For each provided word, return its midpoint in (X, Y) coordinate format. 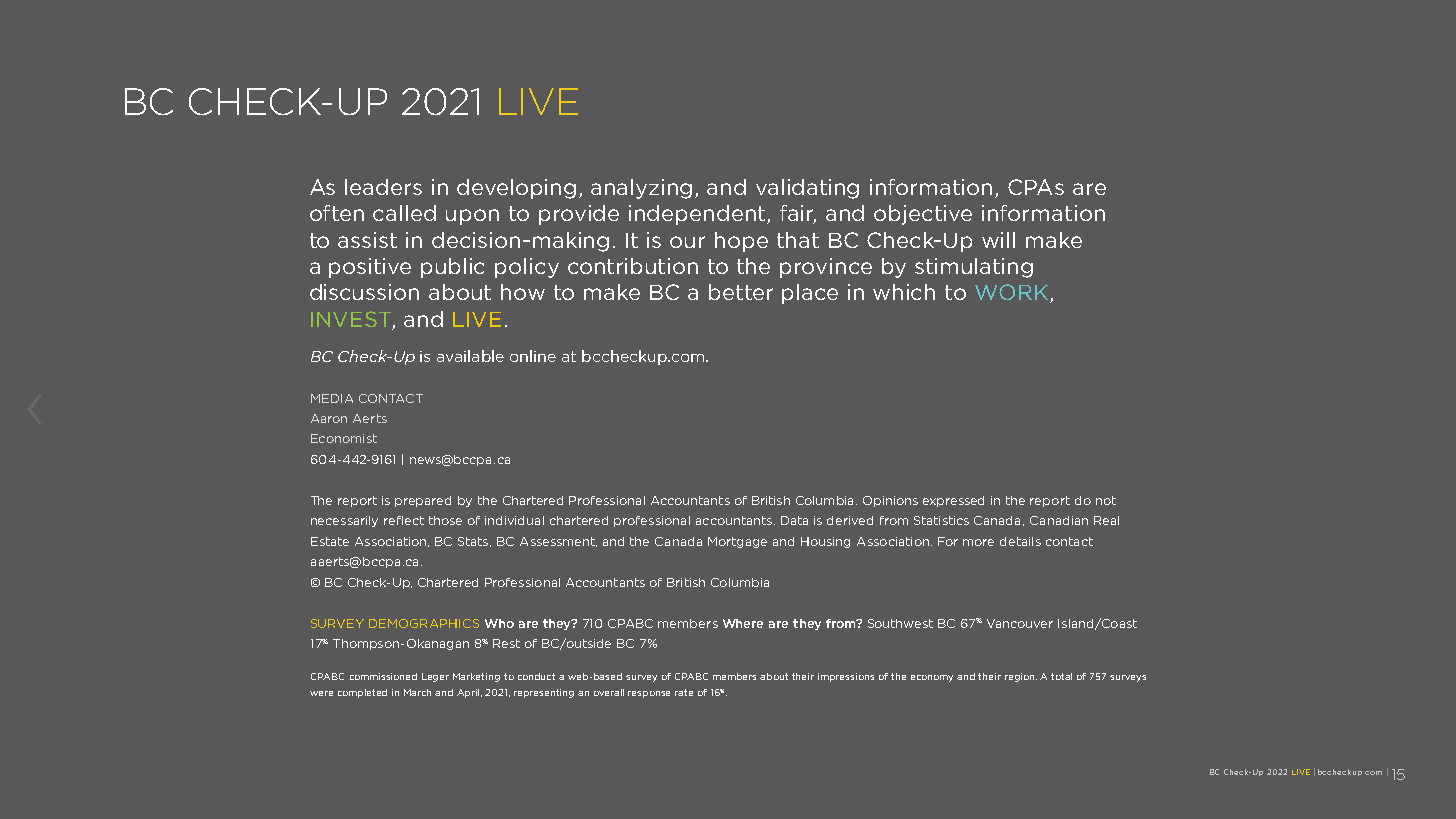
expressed (953, 501)
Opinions (890, 501)
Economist (344, 438)
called (404, 213)
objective (923, 215)
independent (698, 215)
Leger (435, 677)
